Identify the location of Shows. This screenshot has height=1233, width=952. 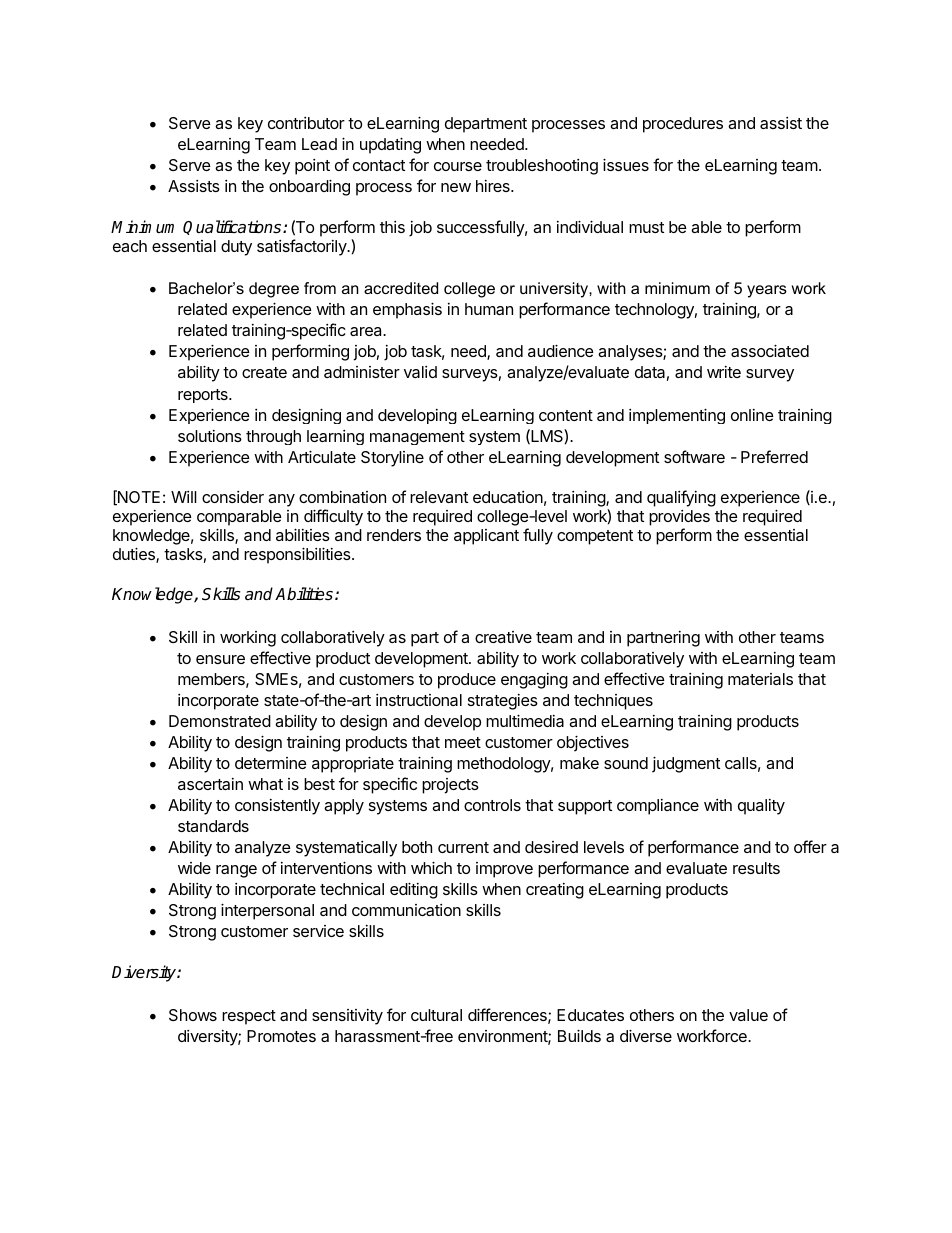
(193, 1015).
